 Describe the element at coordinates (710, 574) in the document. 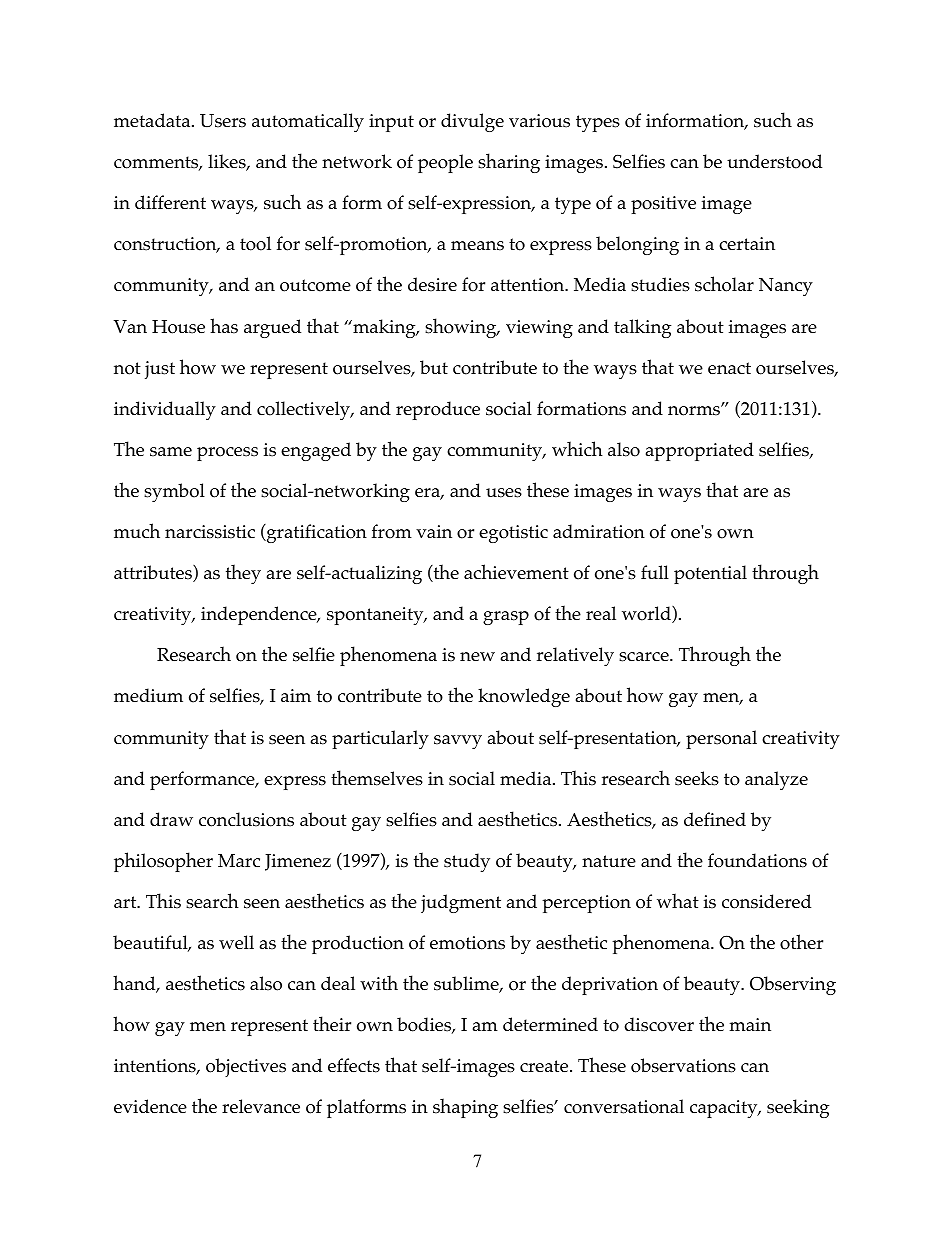

I see `potential` at that location.
